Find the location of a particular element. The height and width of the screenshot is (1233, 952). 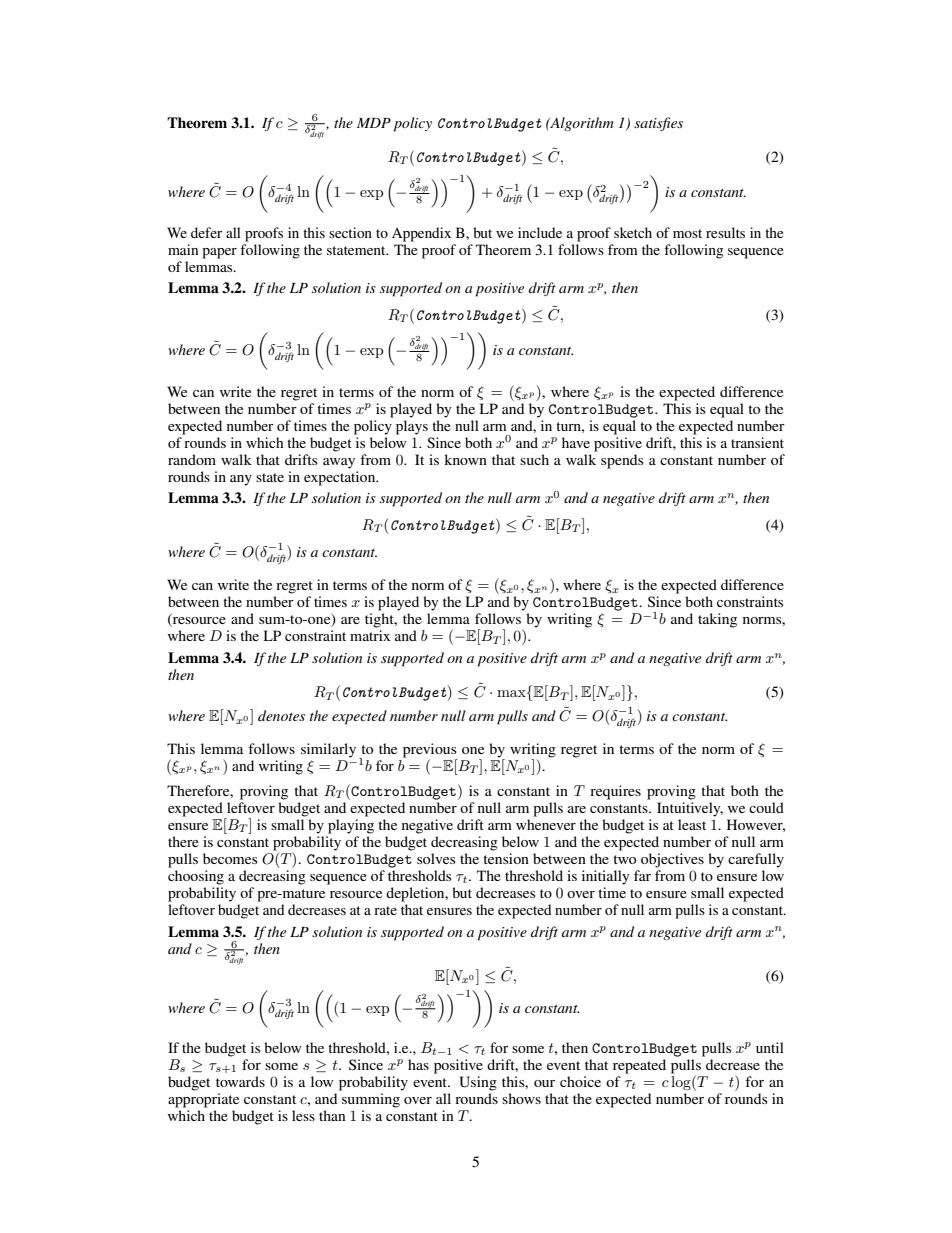

transient is located at coordinates (757, 442).
